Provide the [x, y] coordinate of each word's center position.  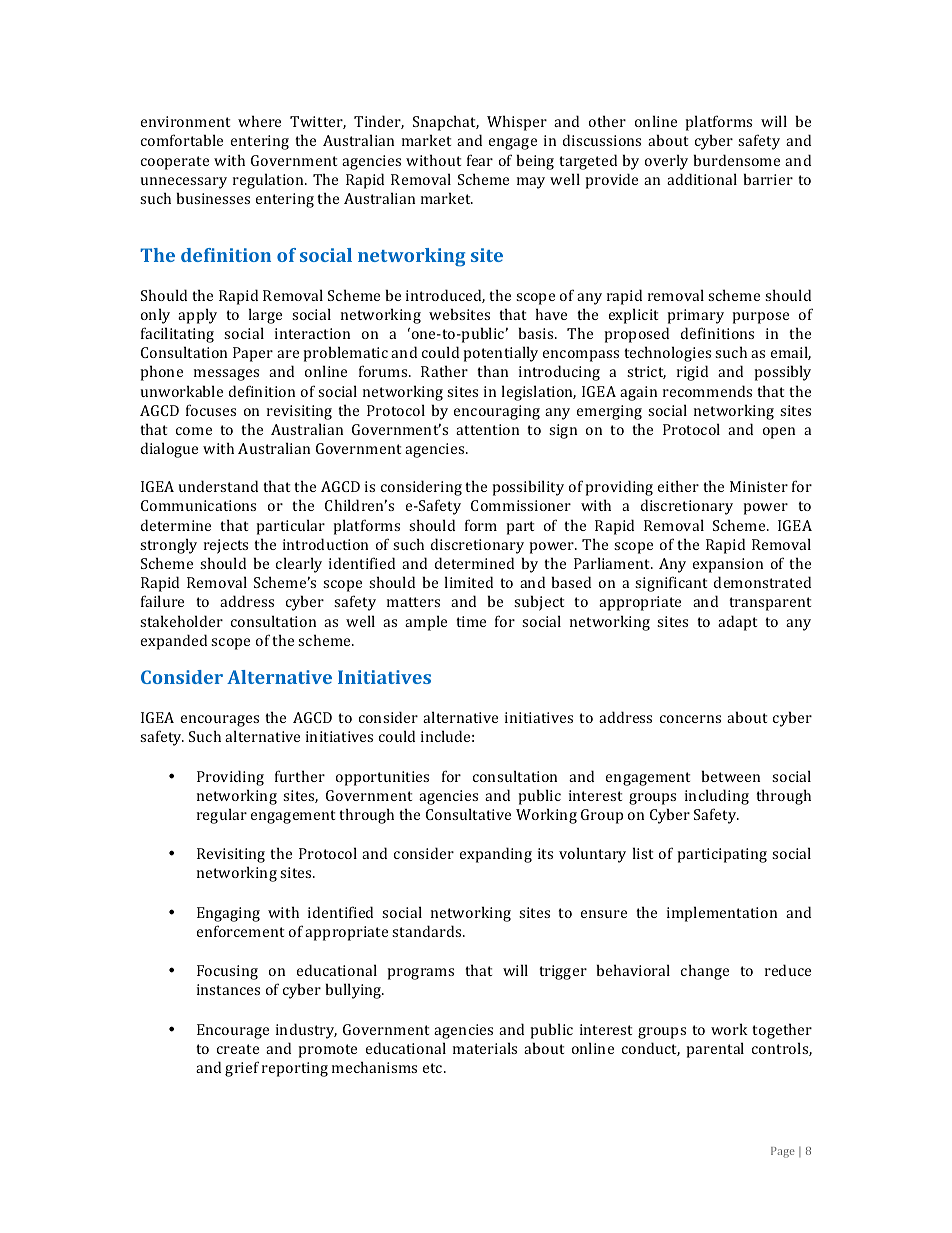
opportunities [382, 778]
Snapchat [446, 123]
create [238, 1049]
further [300, 776]
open [779, 433]
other [607, 121]
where [259, 121]
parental [715, 1050]
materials [485, 1048]
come [194, 431]
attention [487, 429]
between [730, 776]
